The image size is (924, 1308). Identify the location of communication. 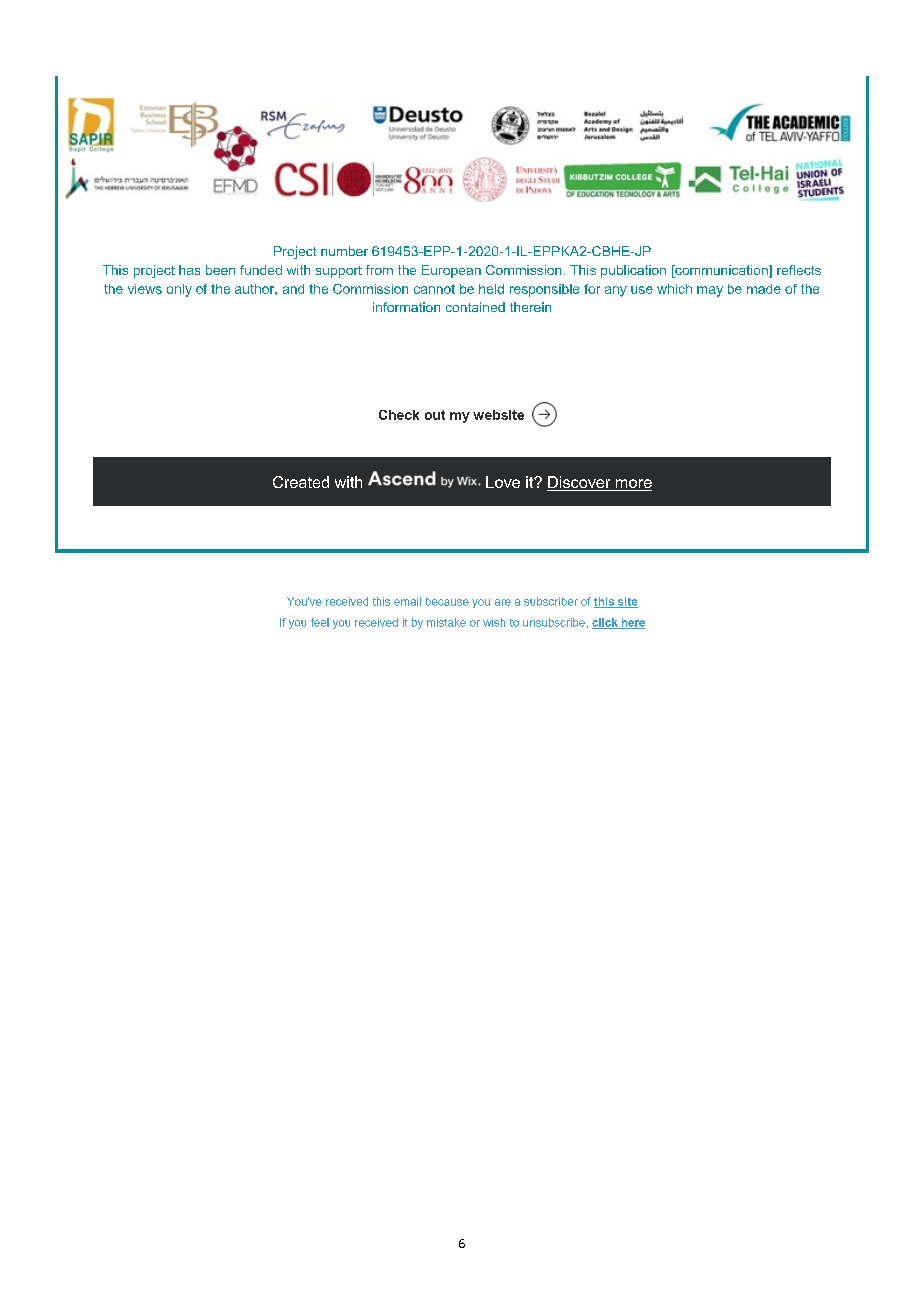
(721, 271).
